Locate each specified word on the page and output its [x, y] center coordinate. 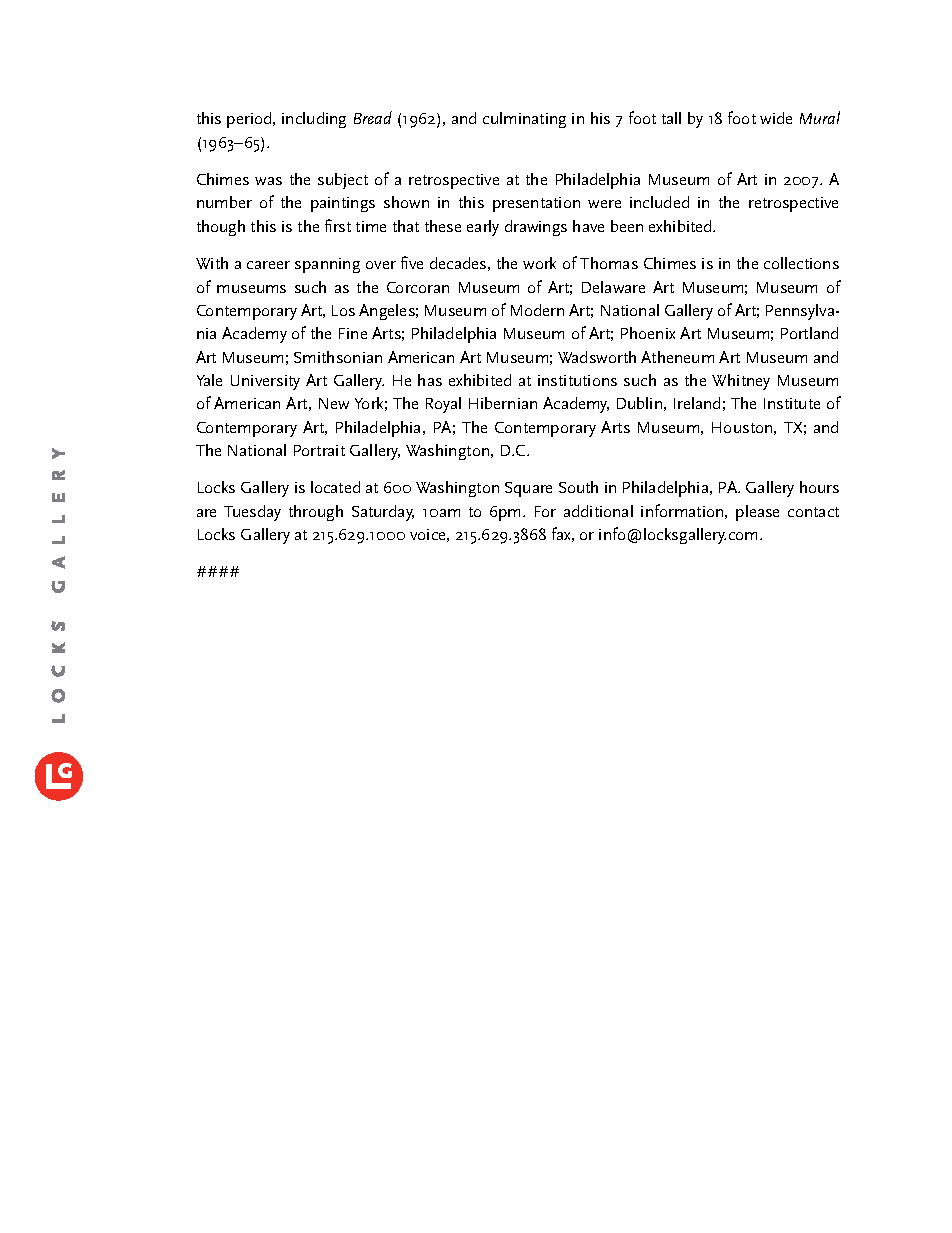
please [757, 513]
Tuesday [252, 513]
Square [528, 489]
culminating [524, 120]
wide [776, 118]
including [314, 120]
